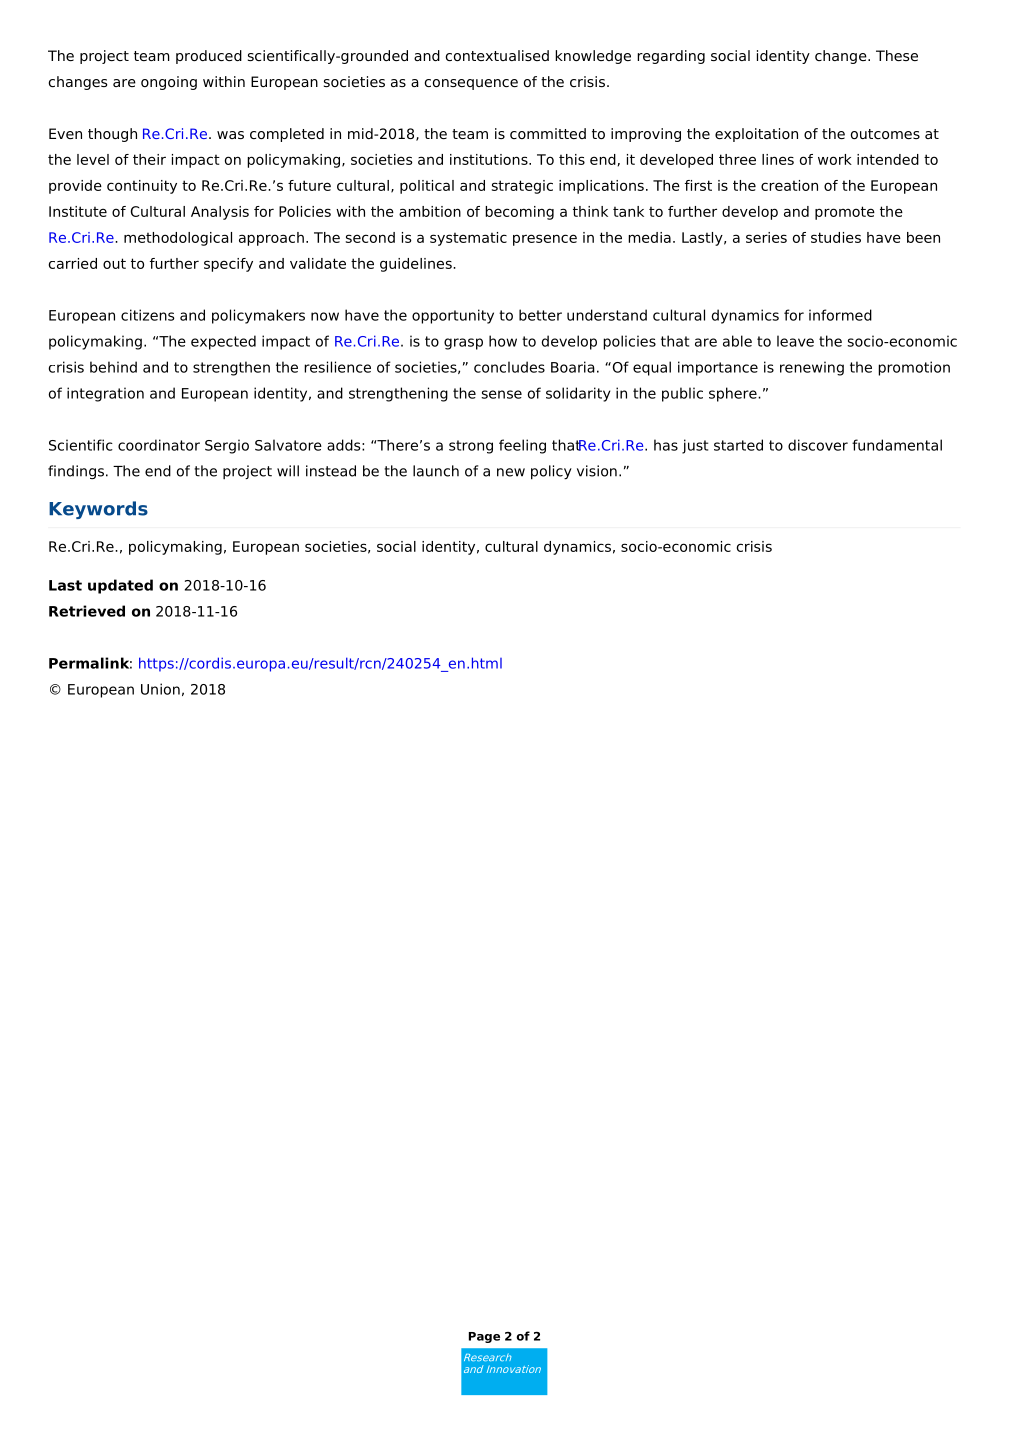 The width and height of the page is (1010, 1429). I want to click on consequence, so click(471, 84).
